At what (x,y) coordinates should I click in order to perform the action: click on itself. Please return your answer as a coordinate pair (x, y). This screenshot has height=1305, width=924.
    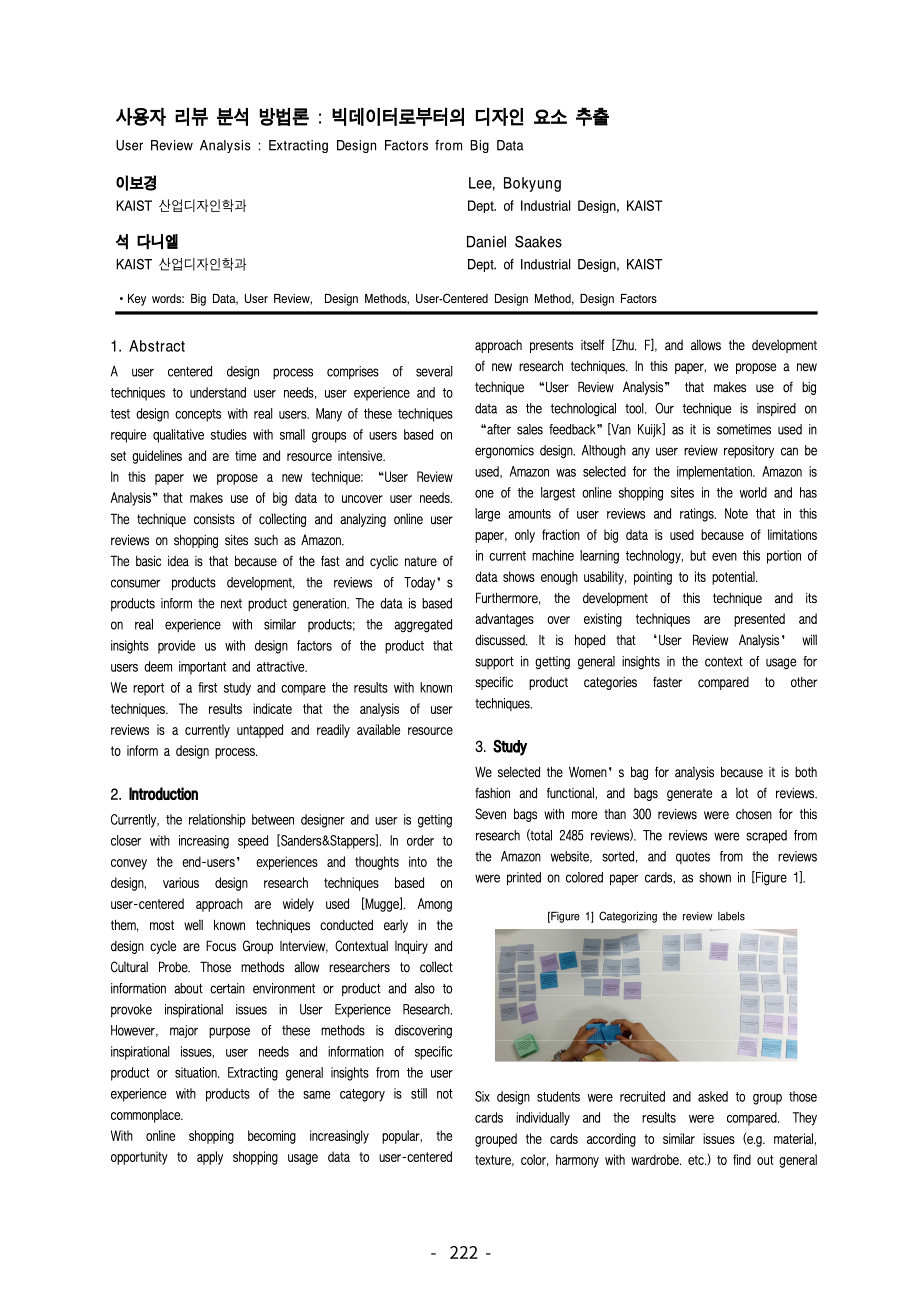
    Looking at the image, I should click on (592, 345).
